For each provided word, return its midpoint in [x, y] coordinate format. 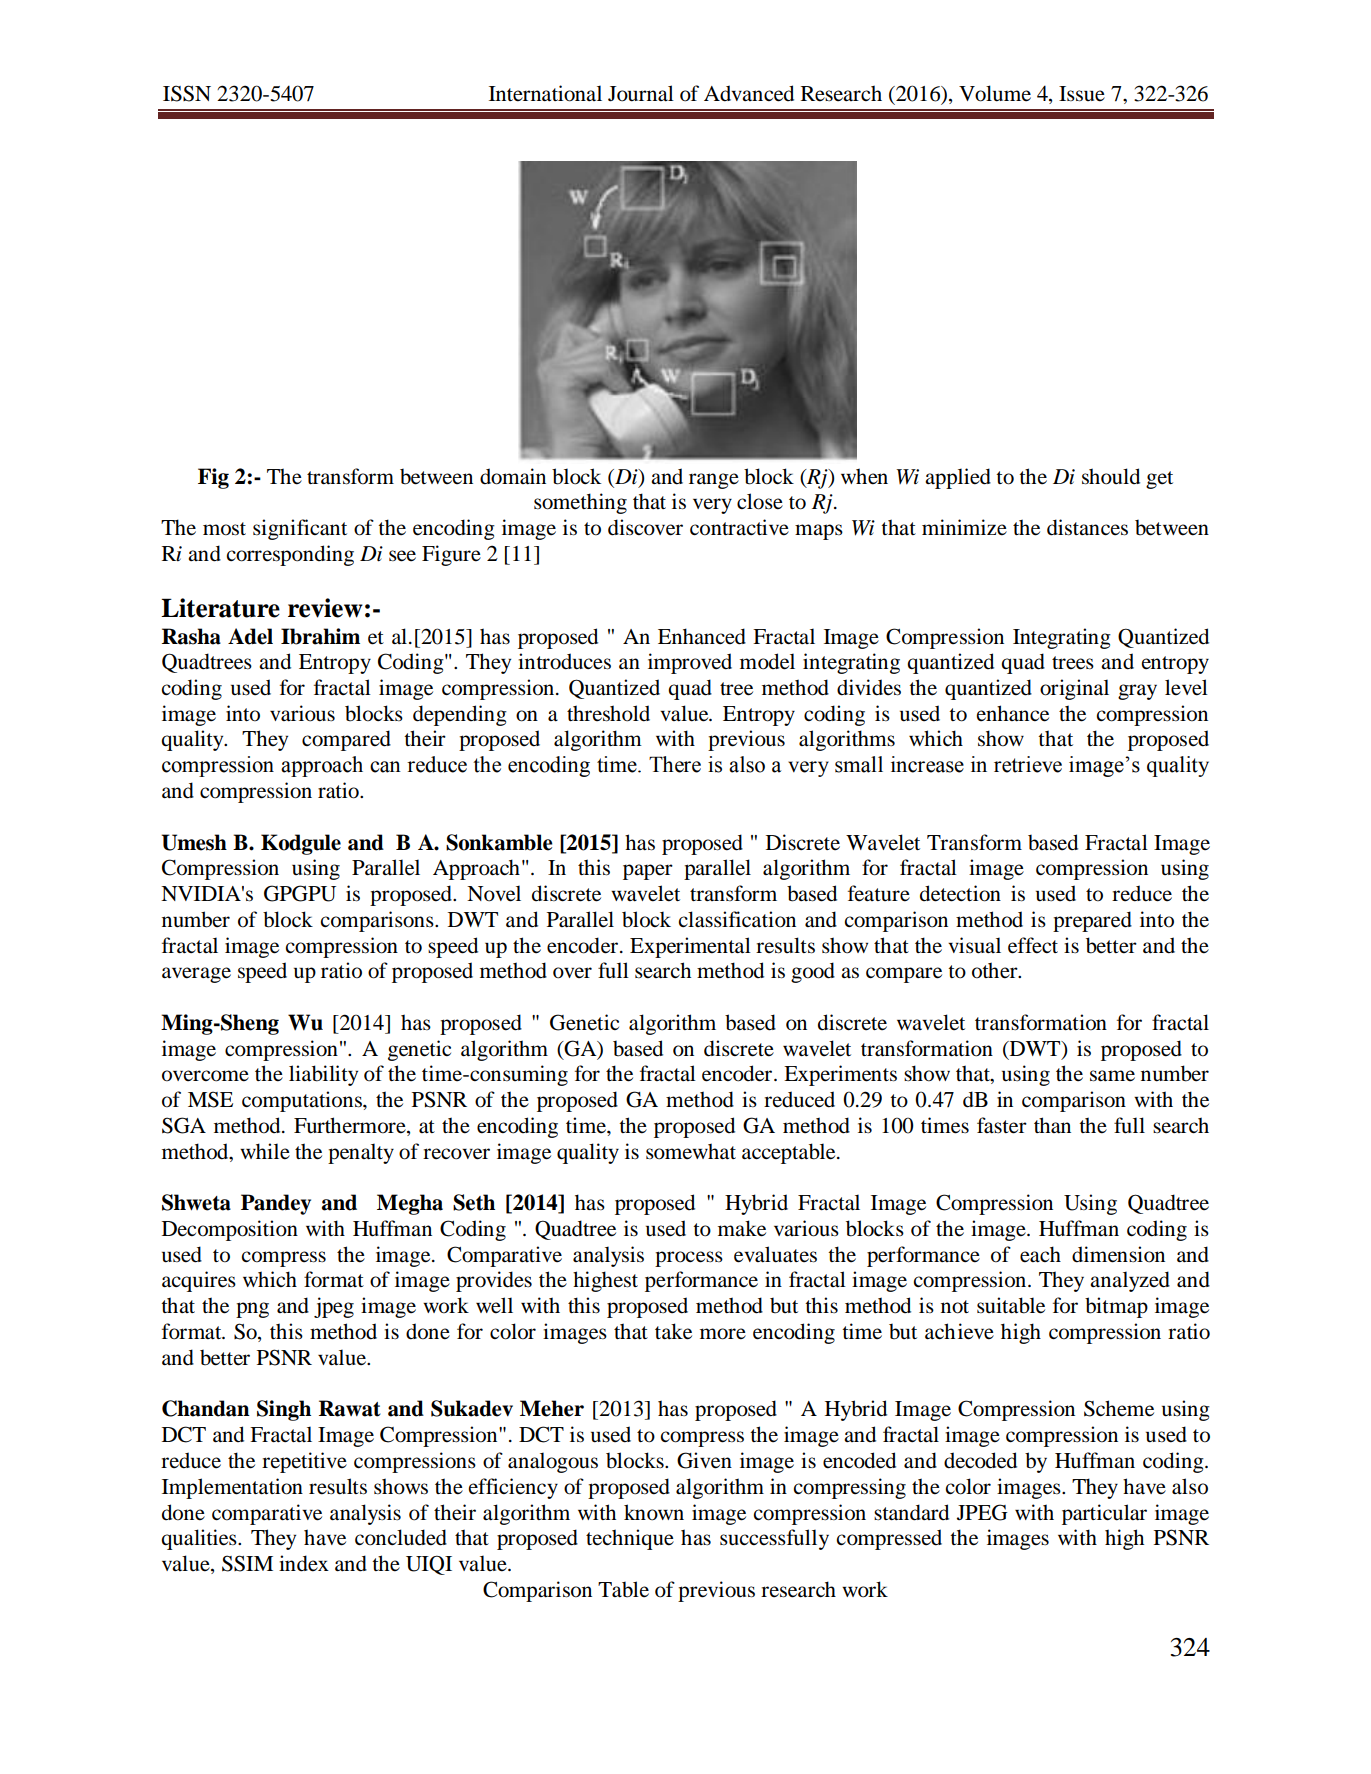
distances [1087, 527]
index [304, 1563]
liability [323, 1075]
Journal [641, 93]
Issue [1082, 94]
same [1112, 1076]
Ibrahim [320, 636]
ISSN [187, 93]
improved [690, 663]
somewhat [691, 1151]
